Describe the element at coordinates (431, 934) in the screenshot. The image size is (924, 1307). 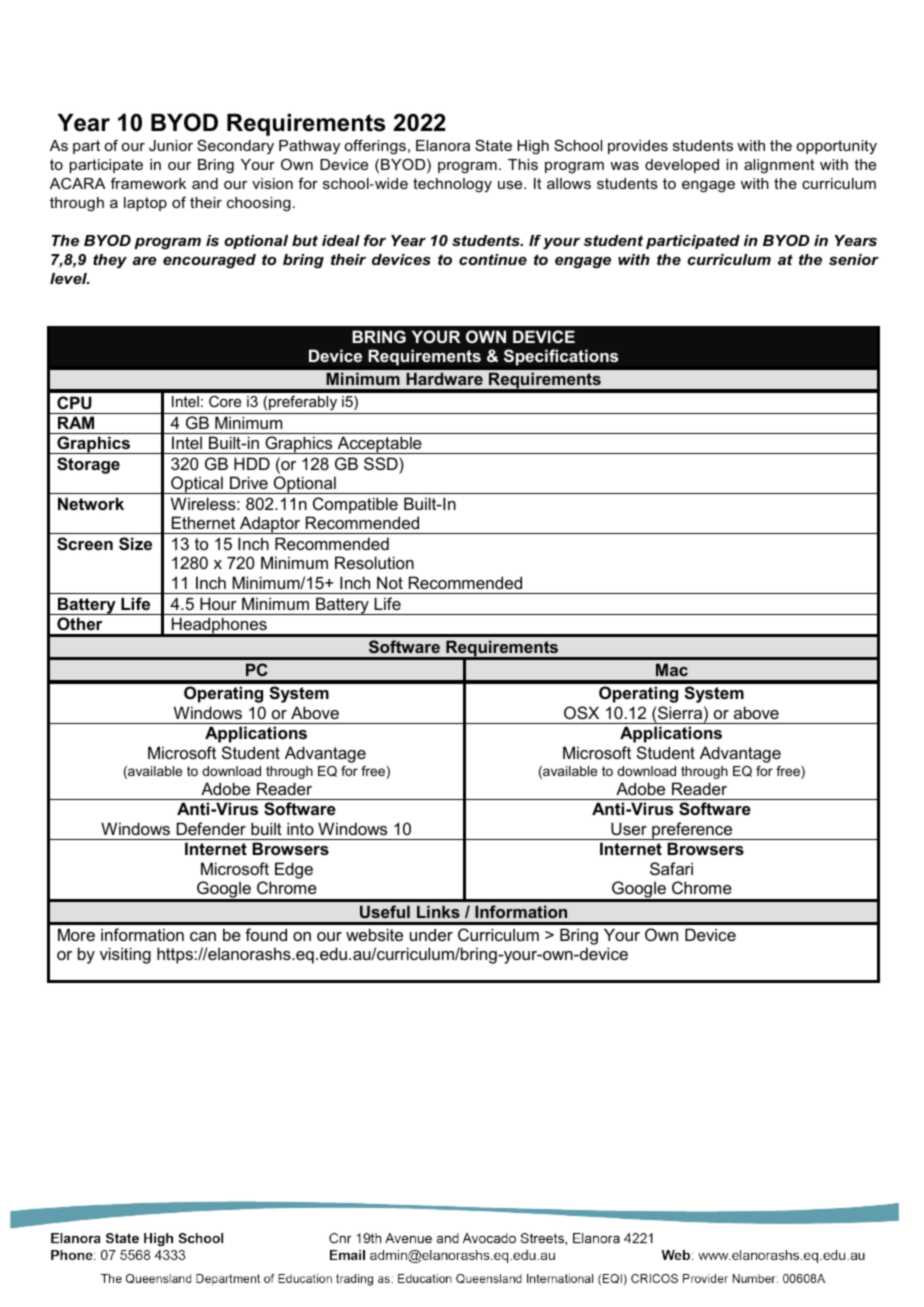
I see `under` at that location.
